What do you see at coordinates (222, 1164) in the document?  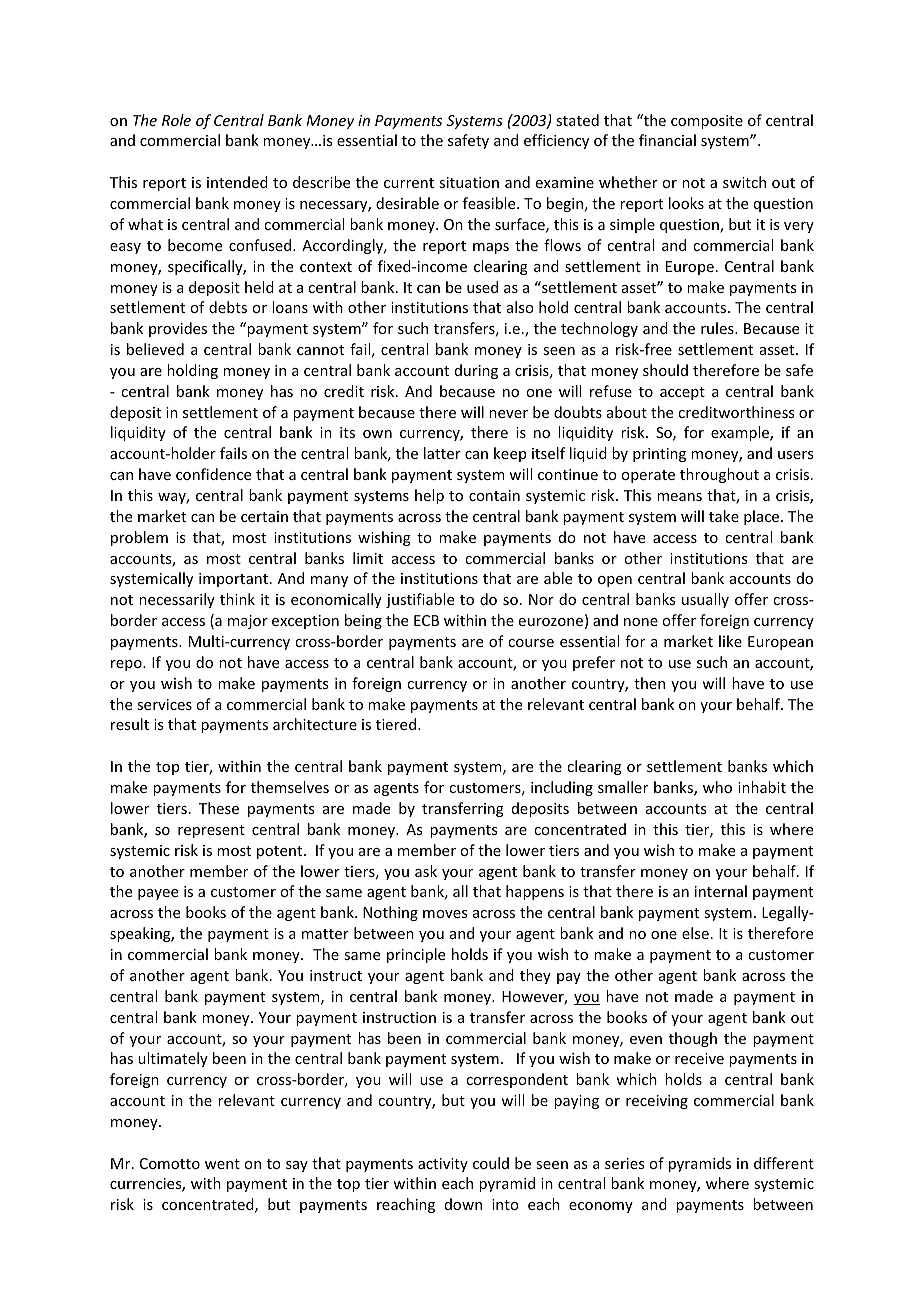 I see `went` at bounding box center [222, 1164].
